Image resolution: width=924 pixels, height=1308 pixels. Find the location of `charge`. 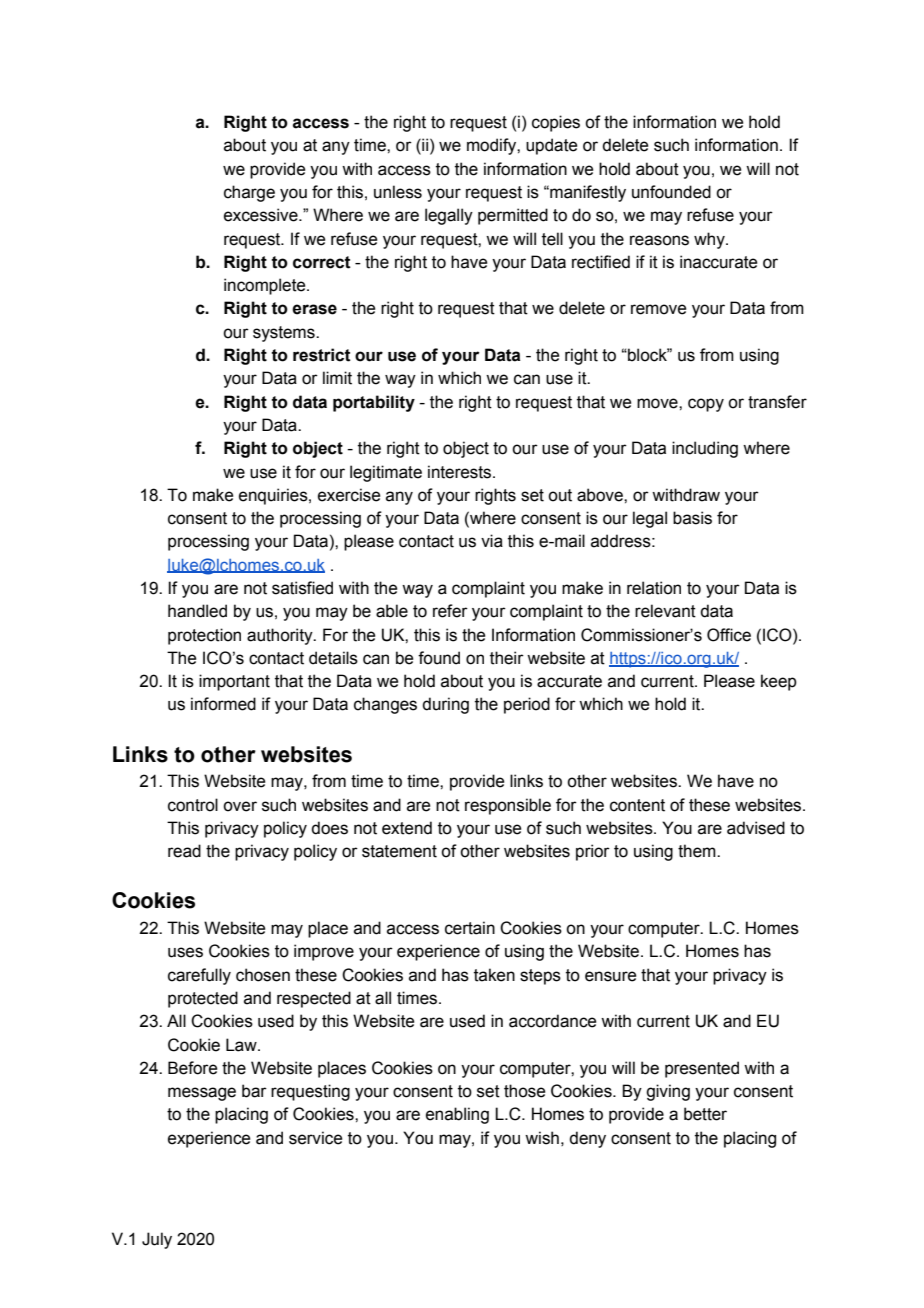

charge is located at coordinates (249, 193).
